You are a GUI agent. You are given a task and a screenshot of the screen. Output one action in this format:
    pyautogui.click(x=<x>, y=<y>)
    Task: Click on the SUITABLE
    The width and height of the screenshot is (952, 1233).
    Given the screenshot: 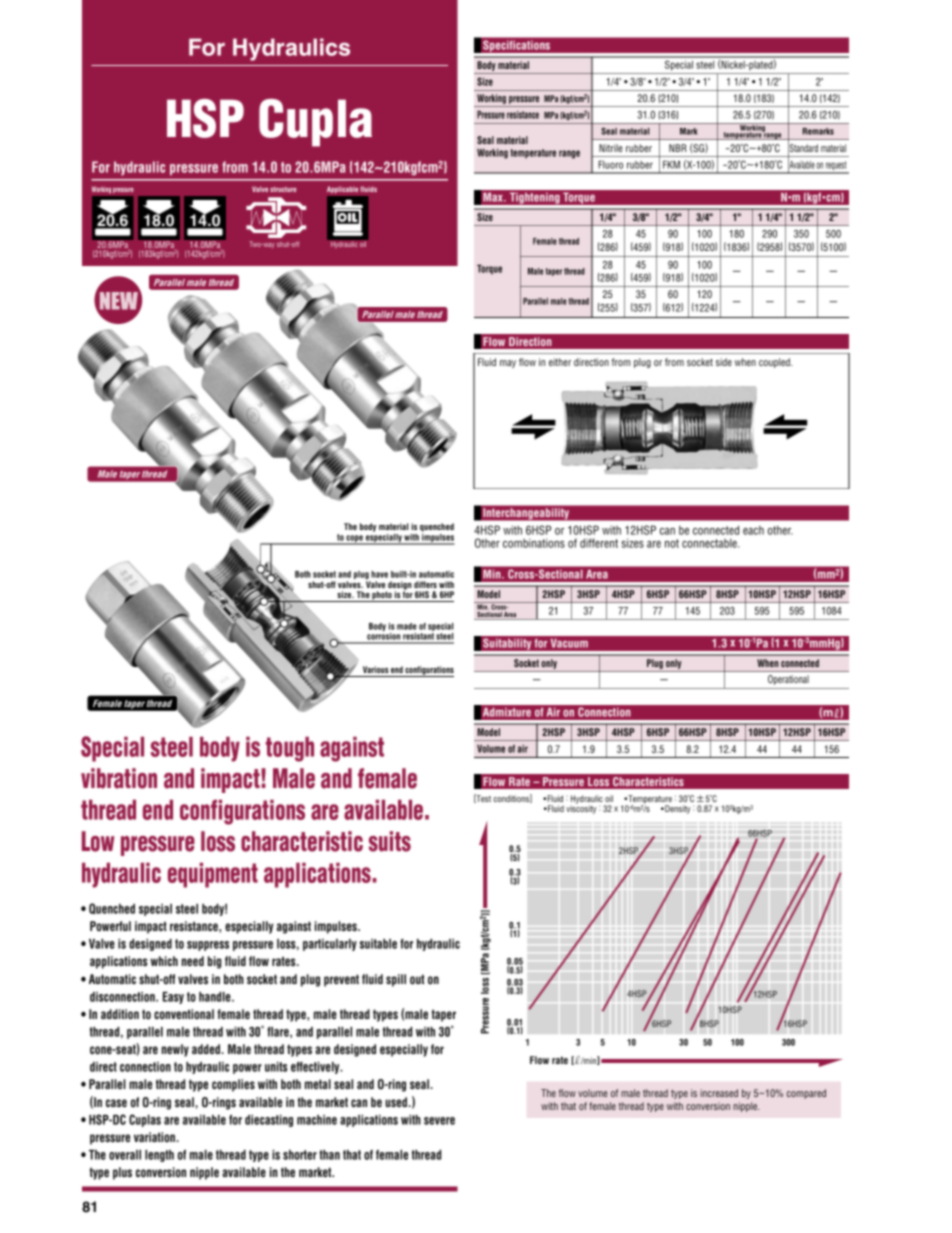 What is the action you would take?
    pyautogui.click(x=378, y=944)
